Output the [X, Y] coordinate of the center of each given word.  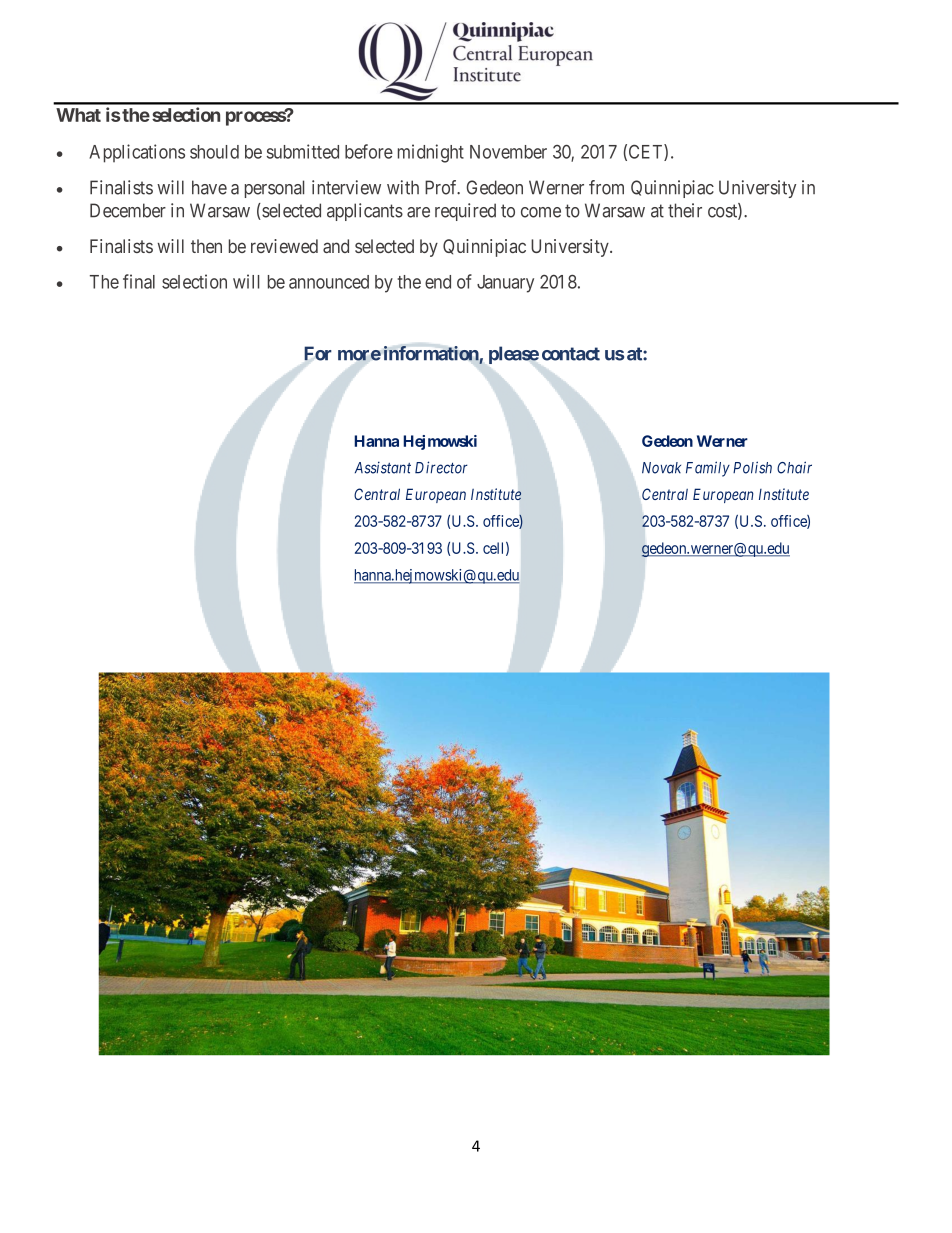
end [438, 282]
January [505, 284]
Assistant [383, 467]
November [508, 152]
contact [571, 354]
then [206, 246]
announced [329, 282]
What [78, 115]
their [685, 210]
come [541, 212]
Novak [661, 468]
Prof [442, 187]
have [209, 187]
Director [441, 467]
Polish [752, 467]
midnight [431, 153]
